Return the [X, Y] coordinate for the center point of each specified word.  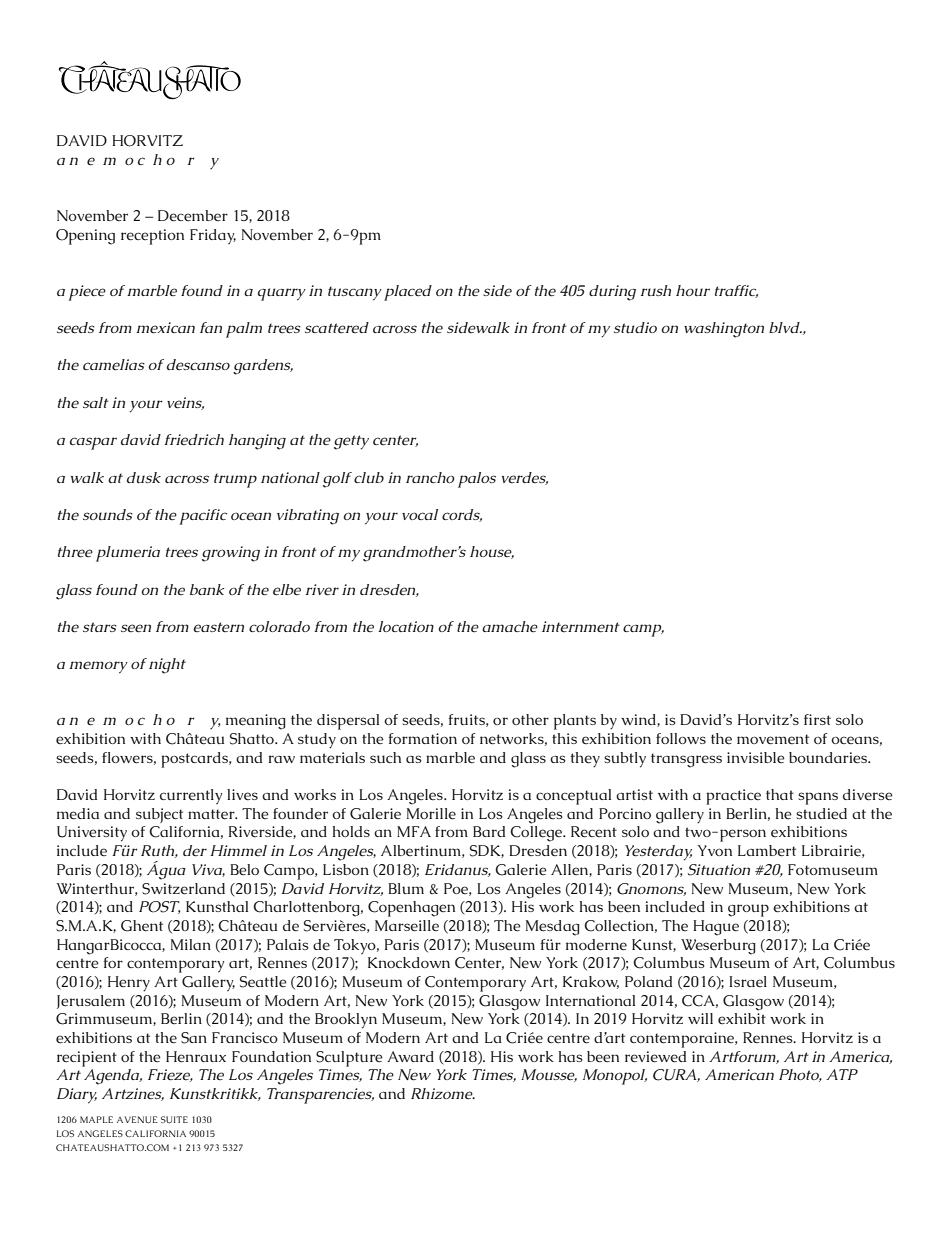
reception [152, 237]
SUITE [174, 1119]
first [817, 719]
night [167, 666]
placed [408, 293]
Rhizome [443, 1094]
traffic [736, 291]
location [406, 626]
